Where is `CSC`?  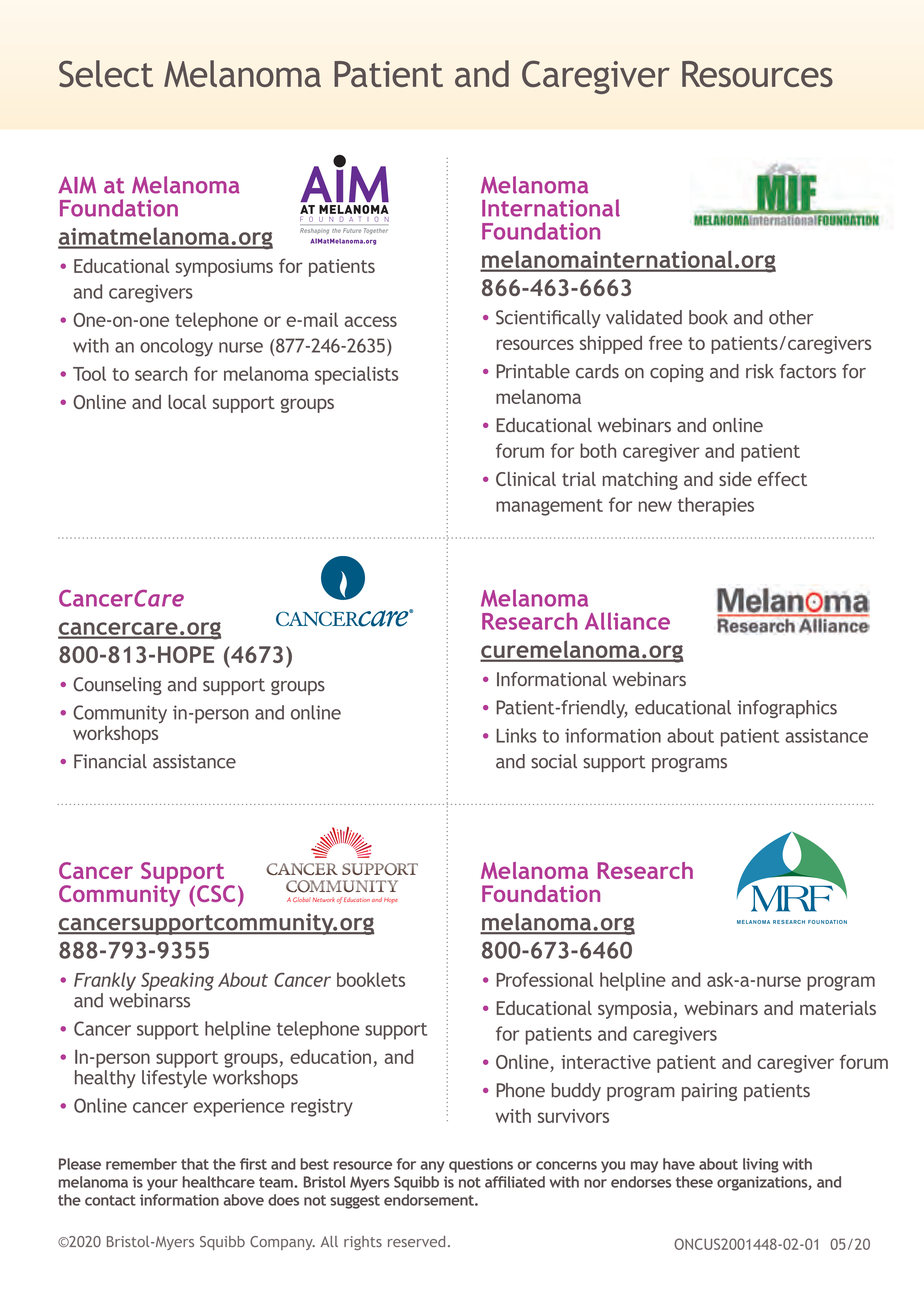
CSC is located at coordinates (216, 893).
